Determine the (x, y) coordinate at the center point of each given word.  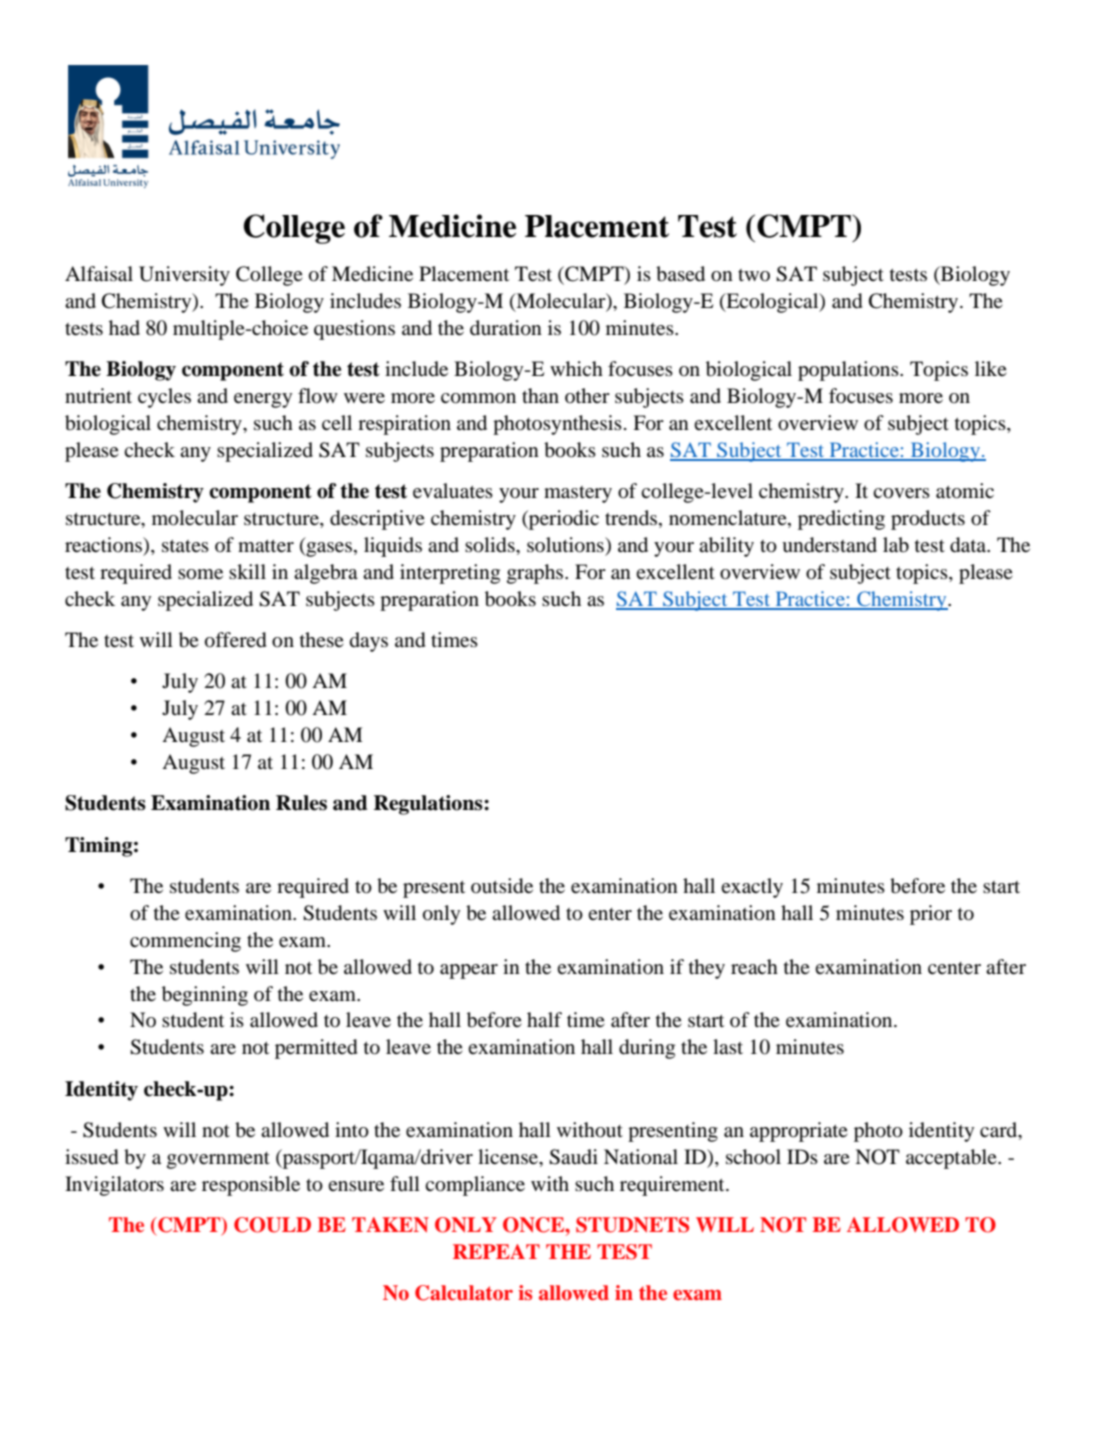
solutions (566, 545)
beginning (205, 996)
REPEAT (496, 1251)
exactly (752, 888)
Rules (301, 803)
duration (506, 328)
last (728, 1046)
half (544, 1019)
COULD (272, 1225)
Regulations (429, 805)
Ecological (772, 303)
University (184, 276)
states (185, 546)
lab (896, 545)
